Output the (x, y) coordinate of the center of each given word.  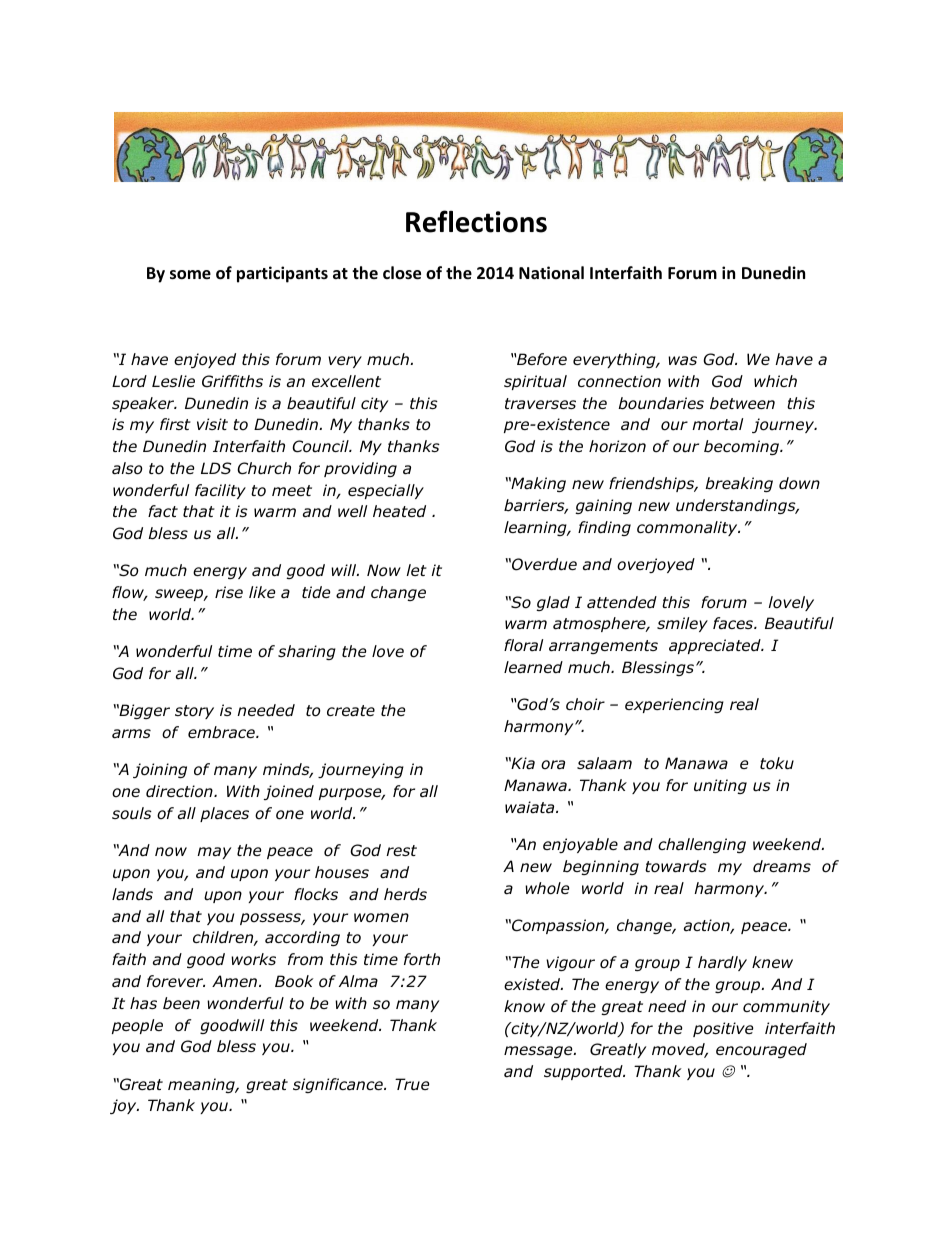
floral (523, 645)
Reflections (476, 221)
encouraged (761, 1050)
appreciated (716, 646)
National (551, 272)
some (190, 275)
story (194, 712)
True (412, 1084)
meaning (202, 1085)
